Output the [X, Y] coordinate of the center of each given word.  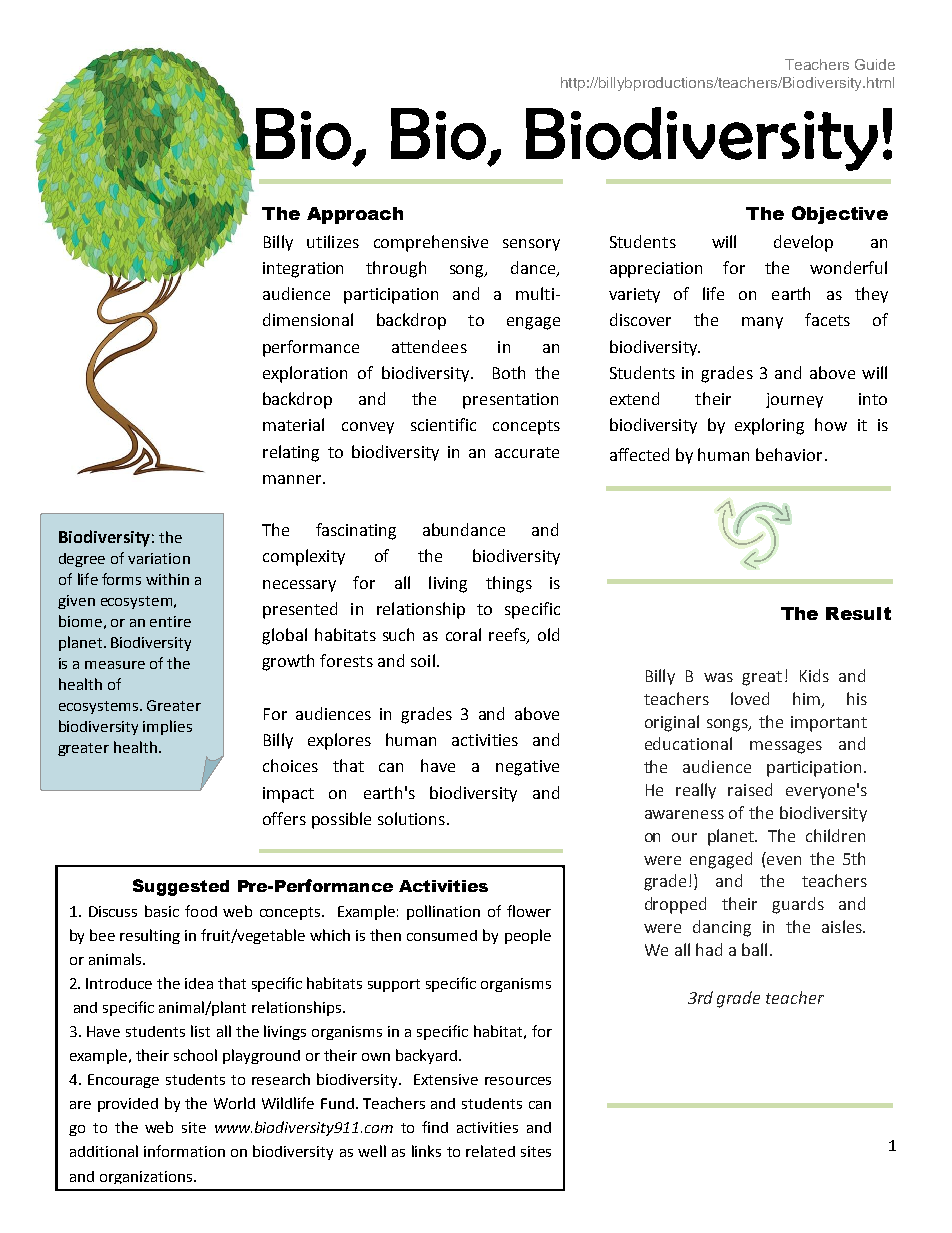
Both [509, 372]
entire [170, 621]
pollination [443, 912]
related [490, 1151]
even [784, 860]
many [762, 323]
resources [518, 1081]
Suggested [181, 887]
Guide [875, 64]
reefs [508, 636]
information [184, 1151]
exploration [305, 374]
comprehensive [431, 243]
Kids [814, 675]
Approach [355, 215]
